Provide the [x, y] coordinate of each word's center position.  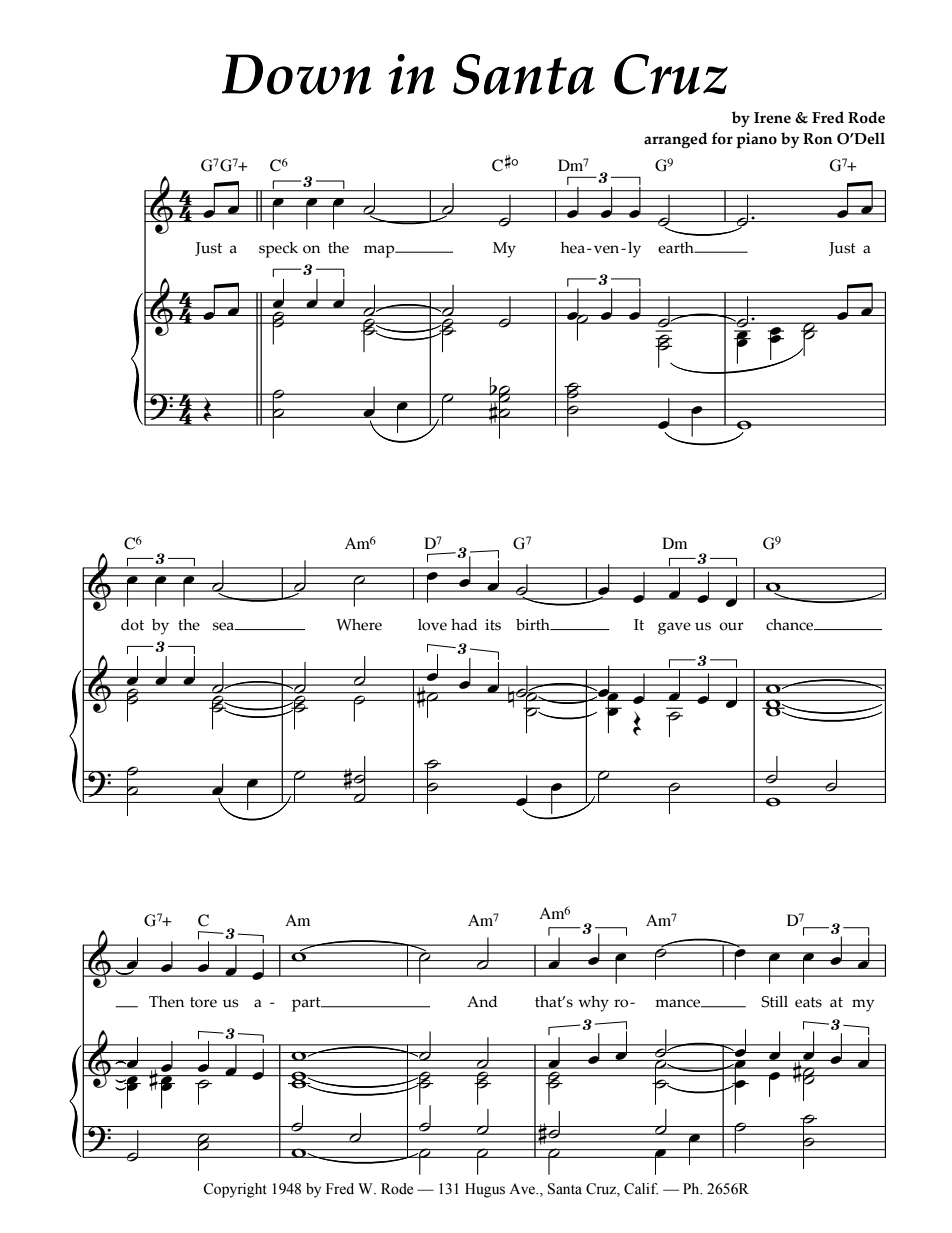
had [464, 625]
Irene [772, 118]
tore [203, 1002]
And [482, 1002]
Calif [641, 1189]
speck [278, 250]
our [731, 626]
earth [677, 248]
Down [297, 74]
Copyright [235, 1190]
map [380, 251]
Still [774, 1002]
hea [573, 248]
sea [224, 626]
